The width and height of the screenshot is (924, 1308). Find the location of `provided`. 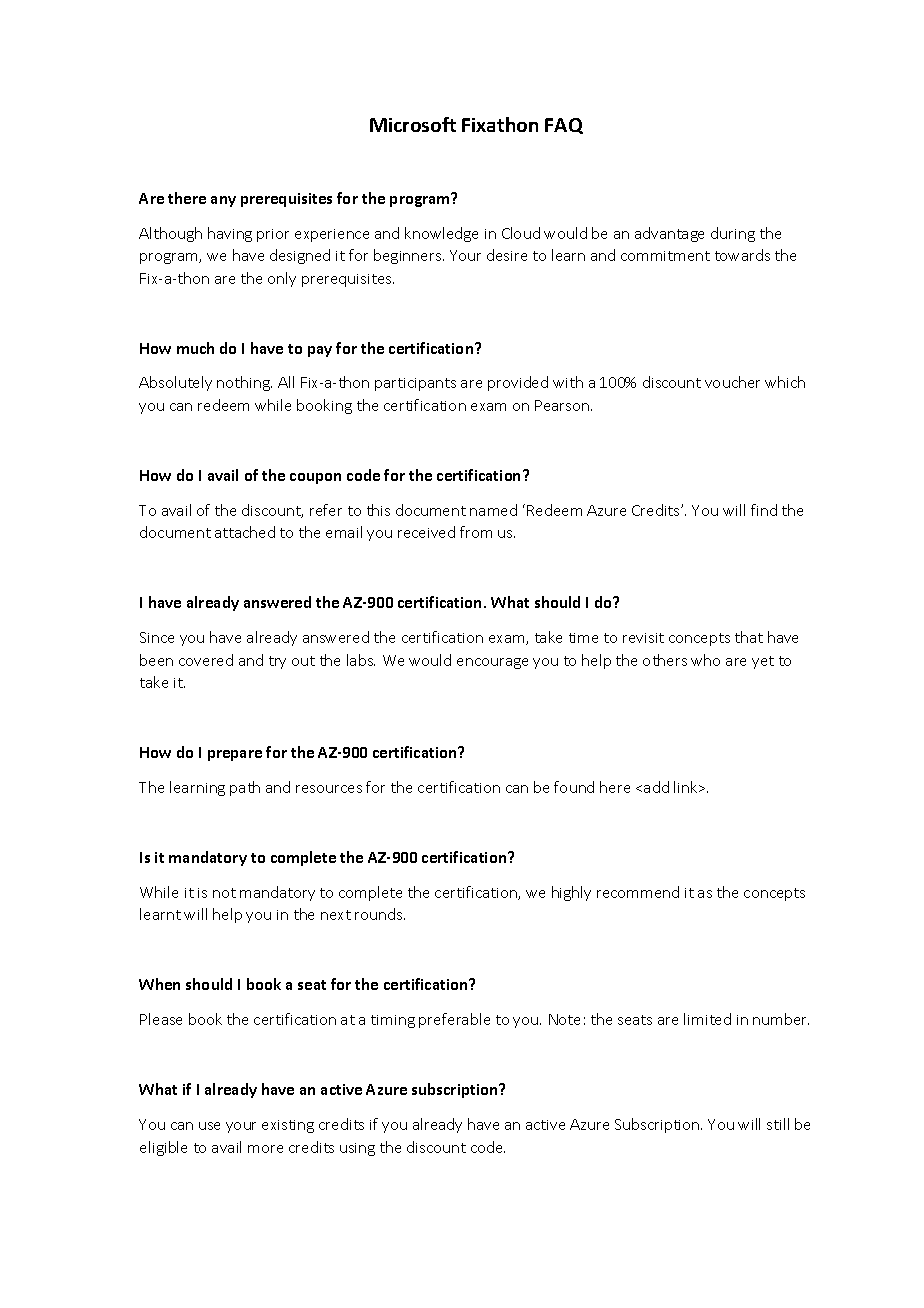

provided is located at coordinates (518, 383).
